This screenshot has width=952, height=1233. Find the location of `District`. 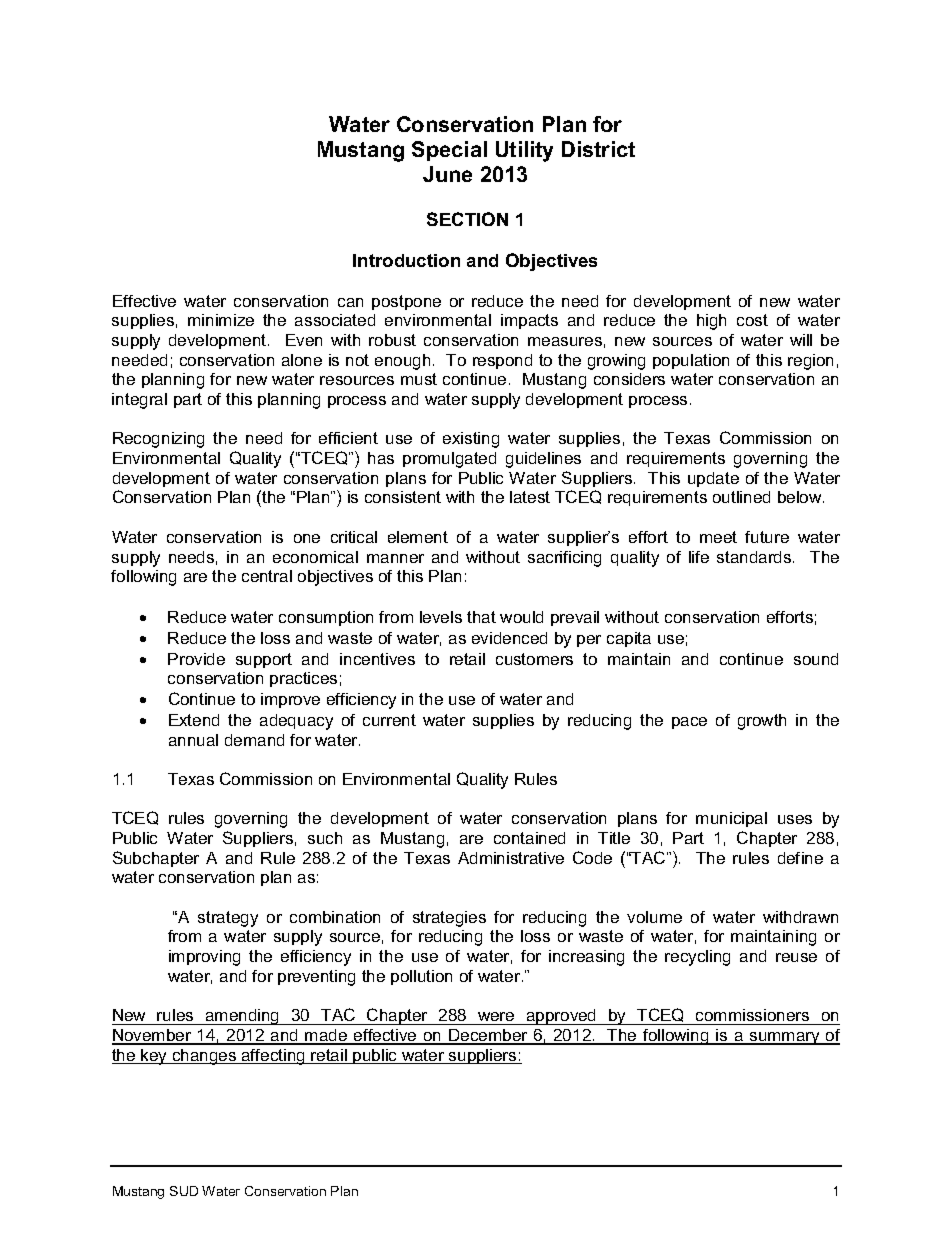

District is located at coordinates (598, 149).
